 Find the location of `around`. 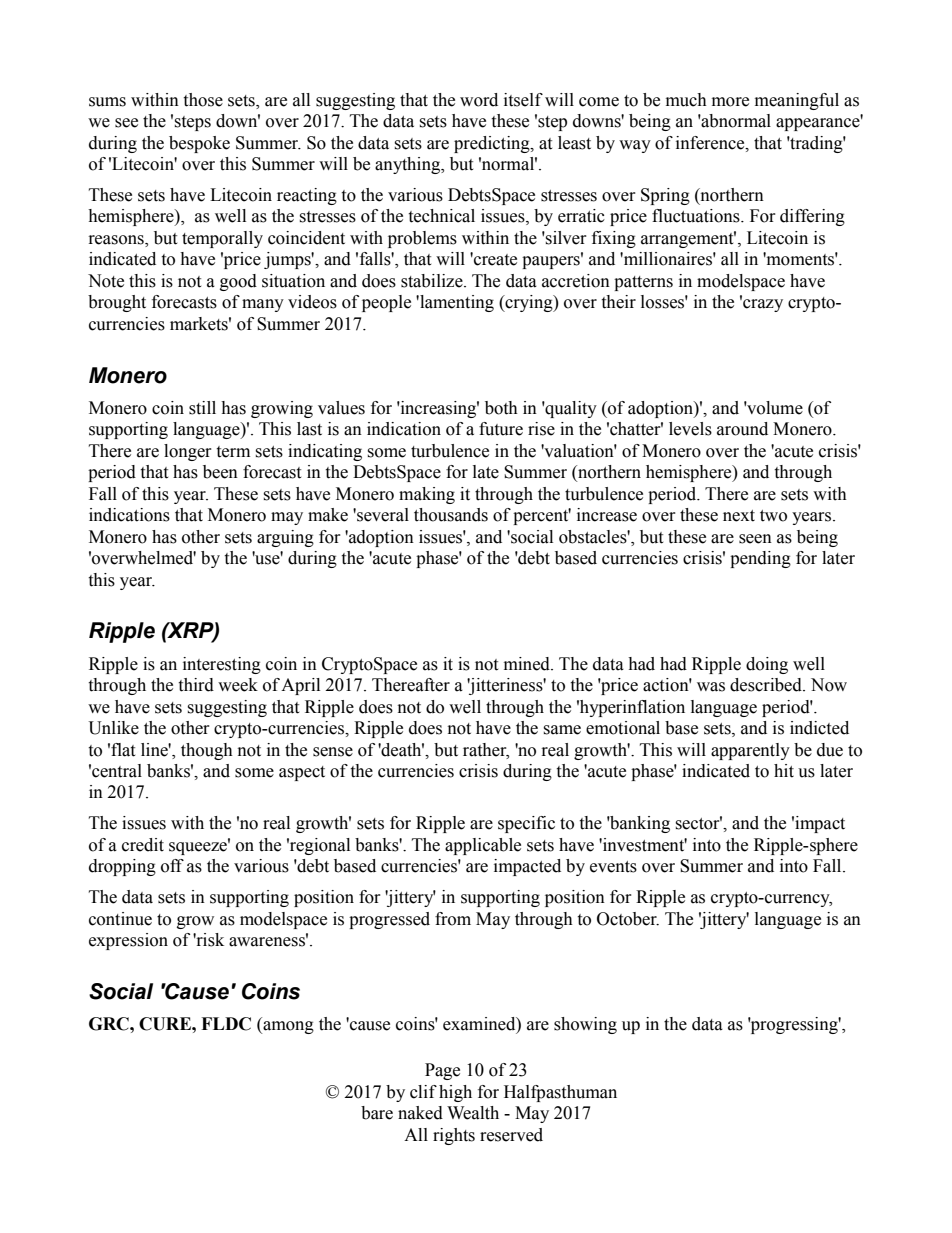

around is located at coordinates (742, 429).
